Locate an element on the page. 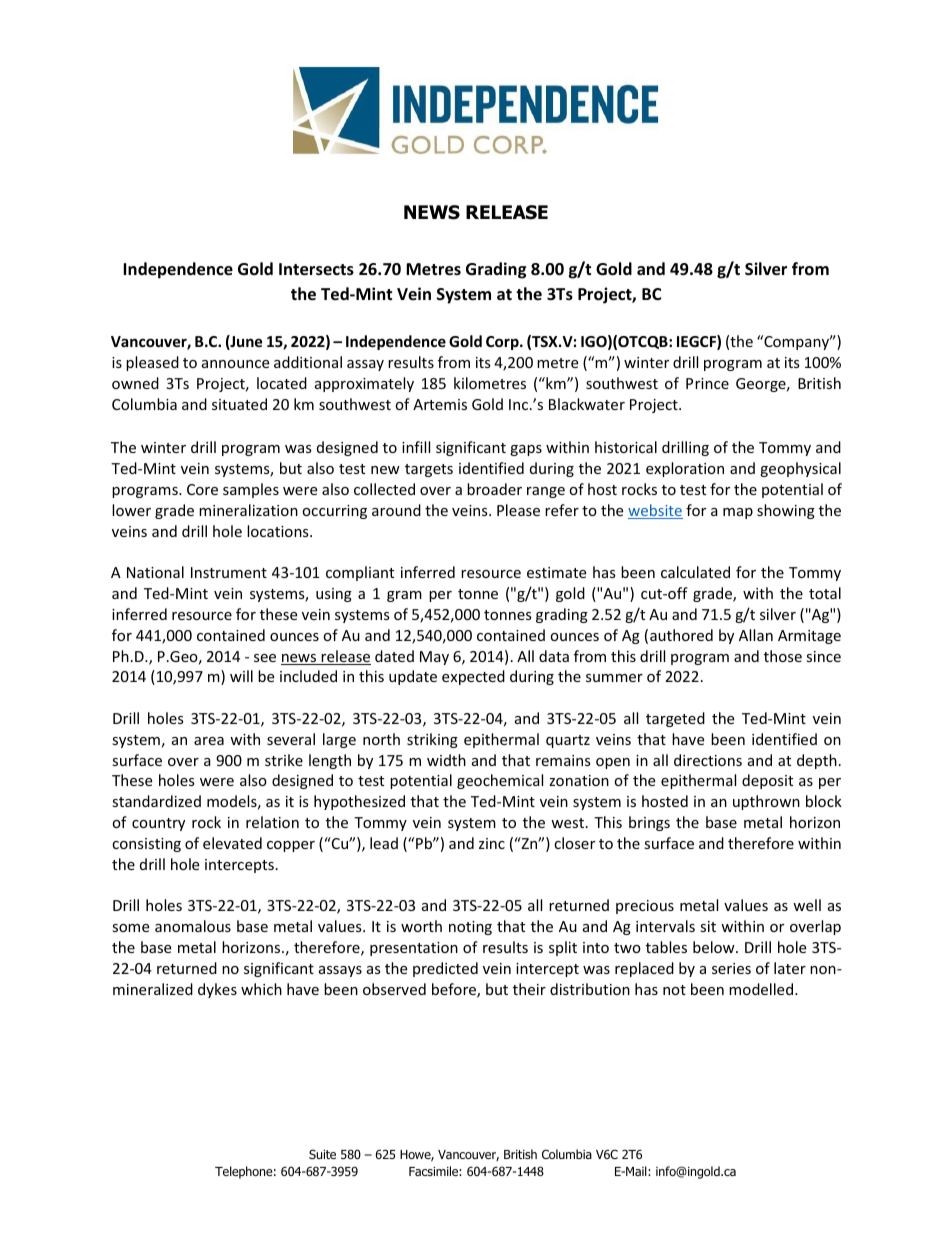 The image size is (952, 1233). area is located at coordinates (209, 741).
